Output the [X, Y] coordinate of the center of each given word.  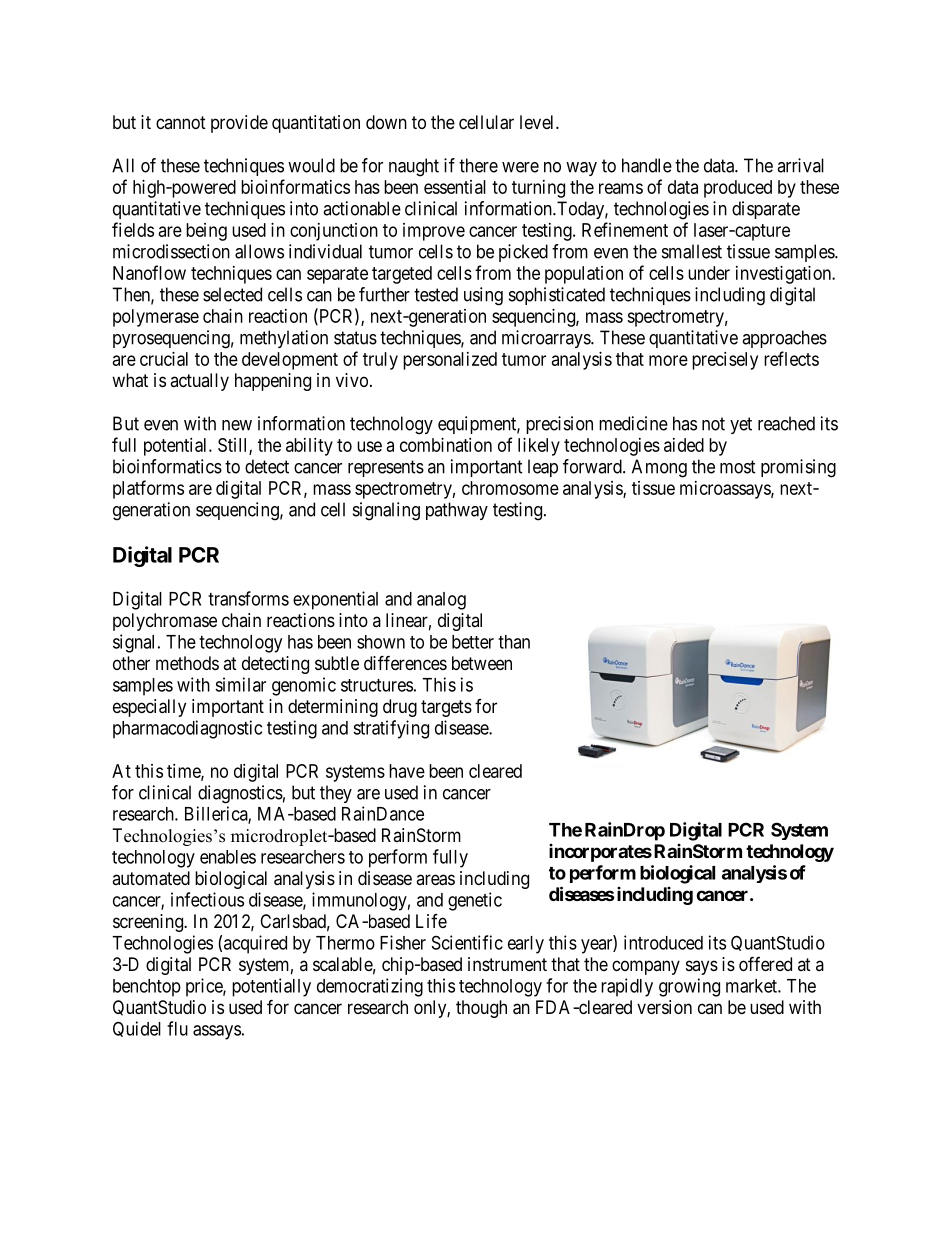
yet [741, 425]
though [481, 1009]
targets [446, 708]
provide [239, 124]
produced [738, 189]
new [237, 425]
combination [446, 445]
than [514, 642]
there [478, 165]
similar [240, 684]
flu [177, 1028]
